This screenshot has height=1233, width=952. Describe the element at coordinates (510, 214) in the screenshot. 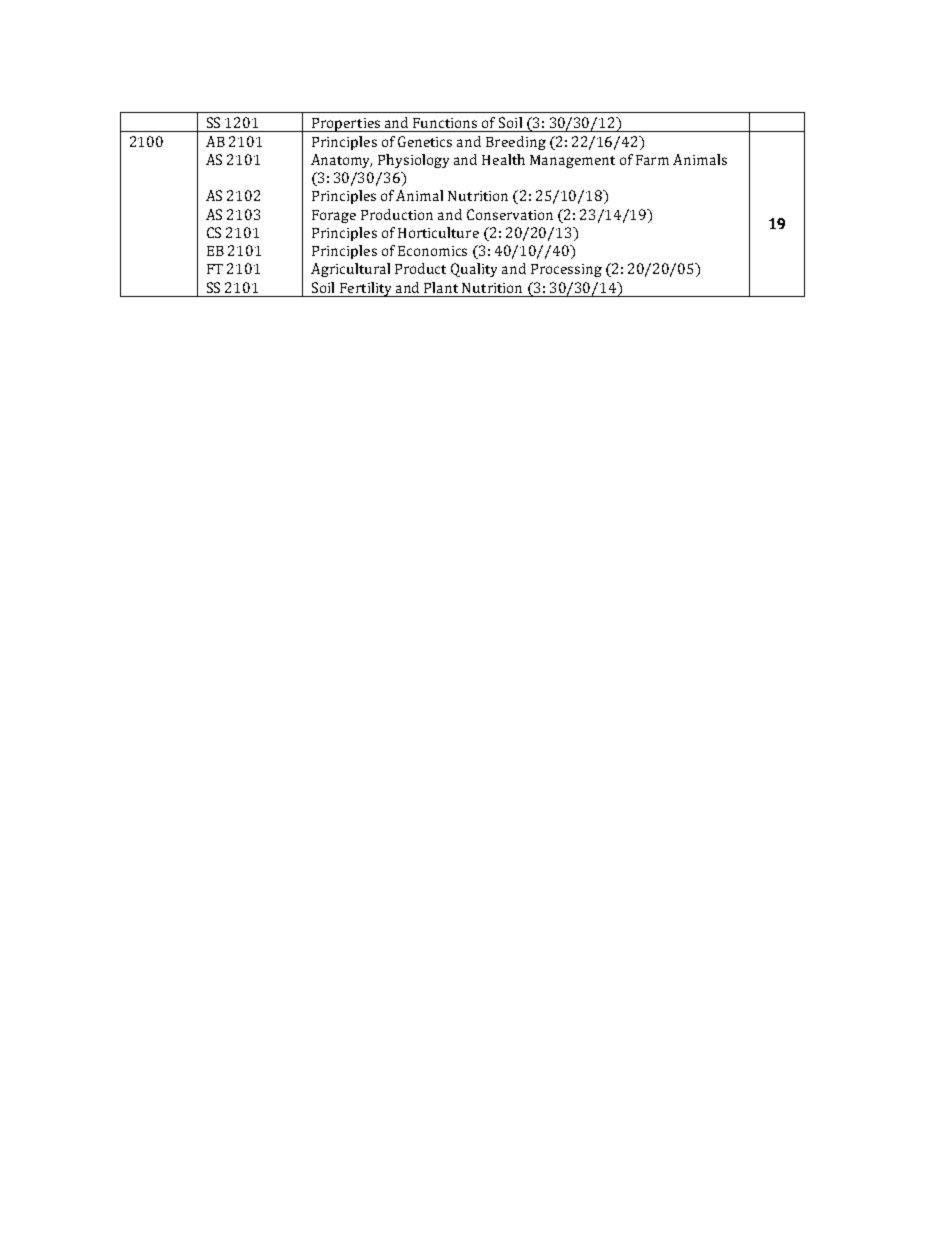

I see `Conservation` at that location.
